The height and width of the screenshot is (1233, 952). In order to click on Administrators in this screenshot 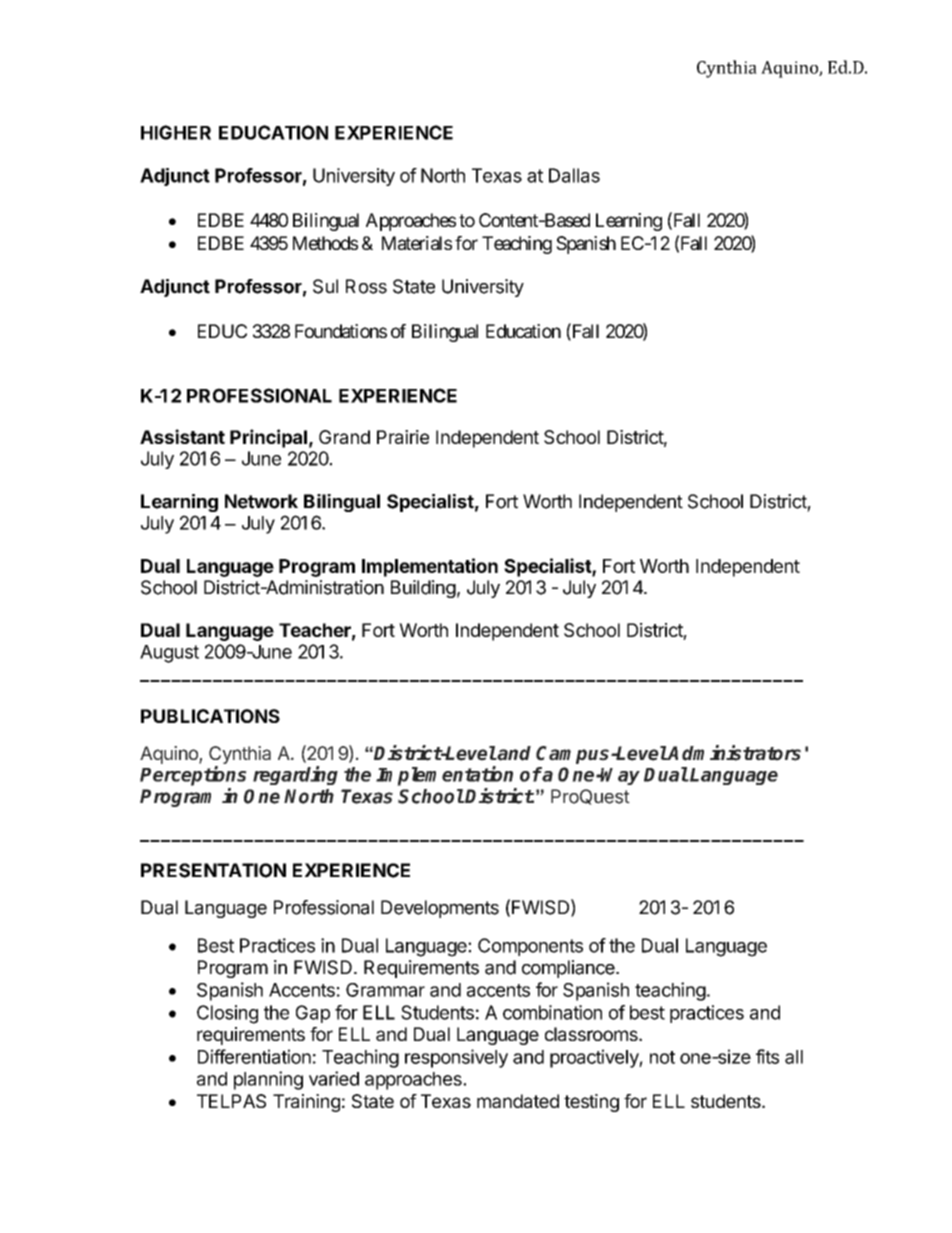, I will do `click(733, 753)`.
